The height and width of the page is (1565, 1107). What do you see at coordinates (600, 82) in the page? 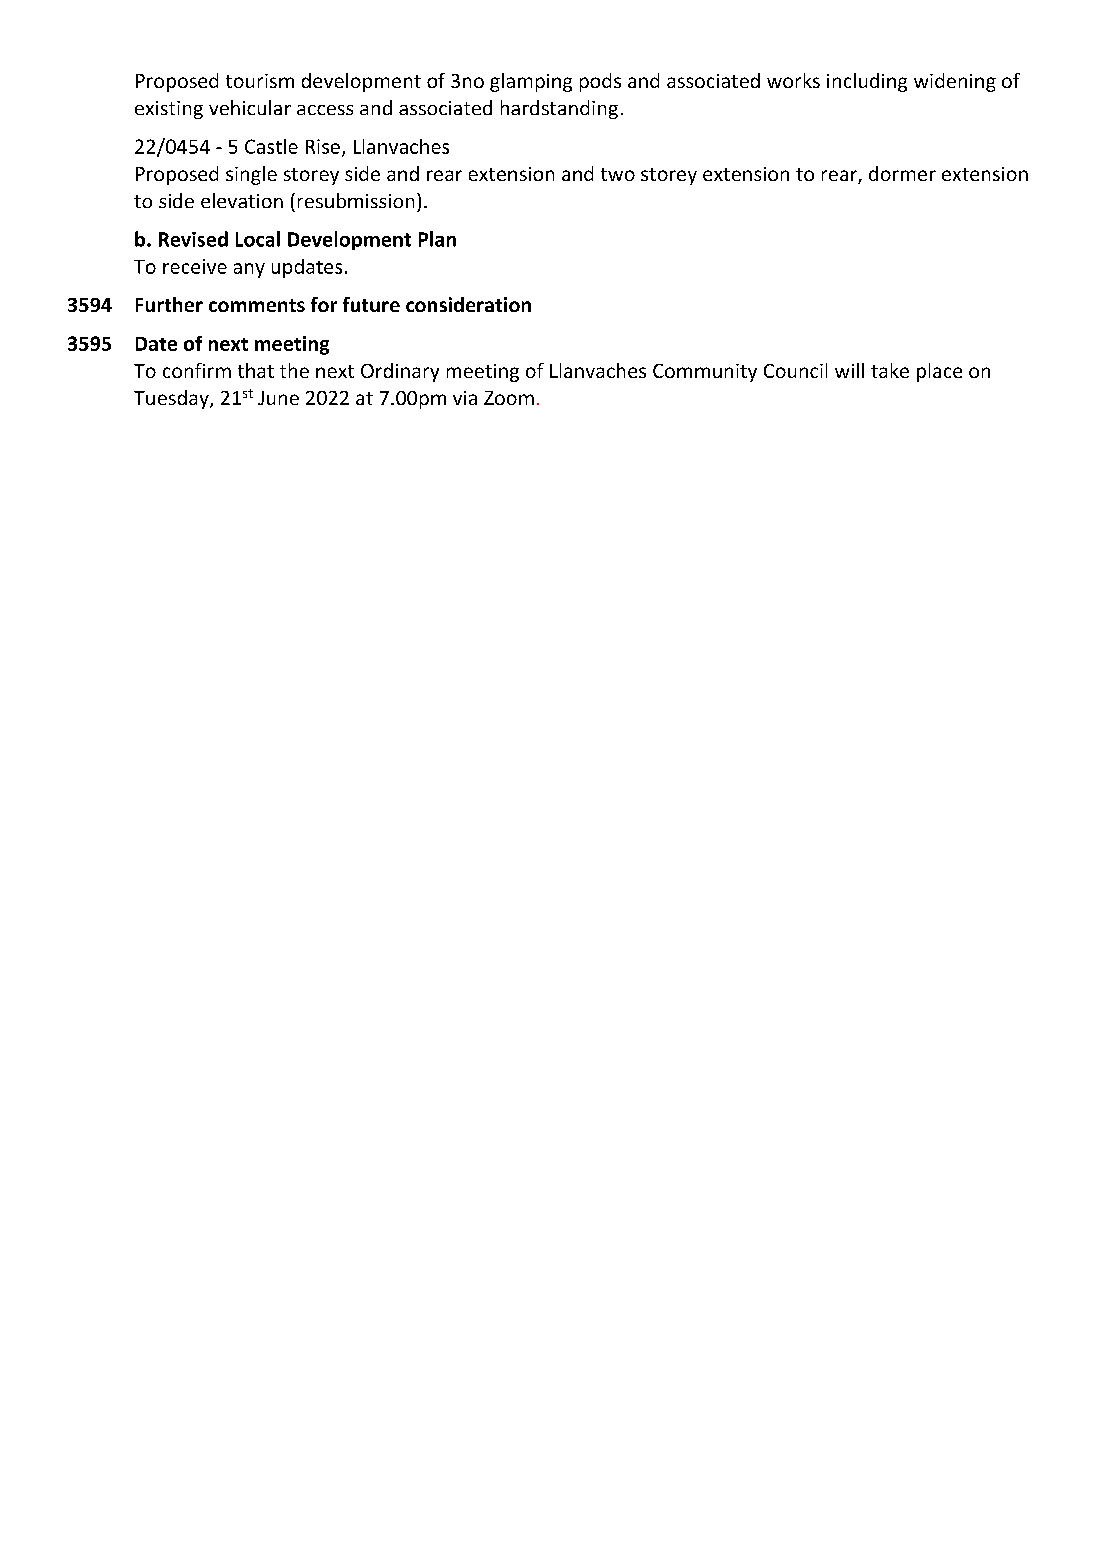
I see `pods` at bounding box center [600, 82].
